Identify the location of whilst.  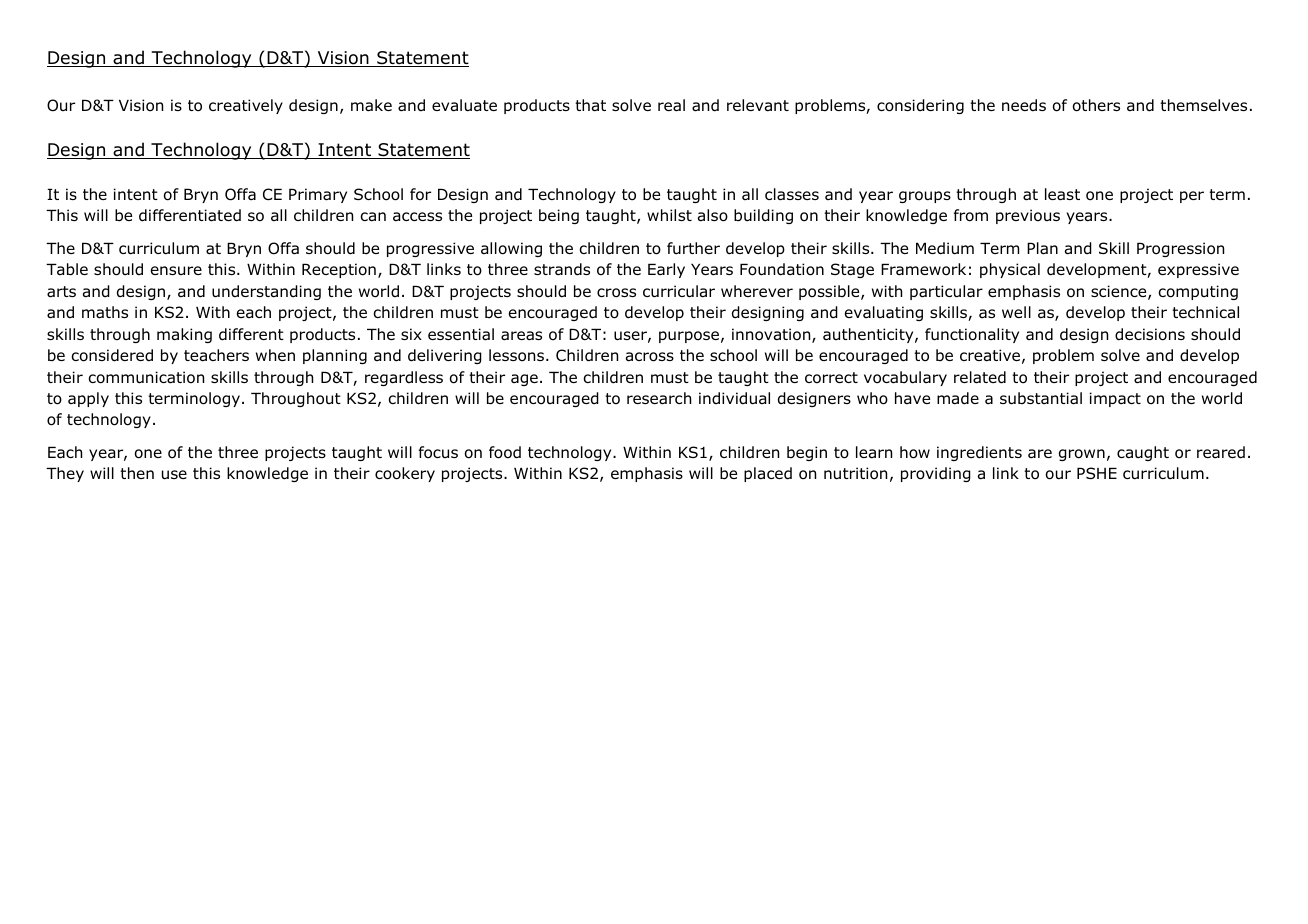
(669, 215).
